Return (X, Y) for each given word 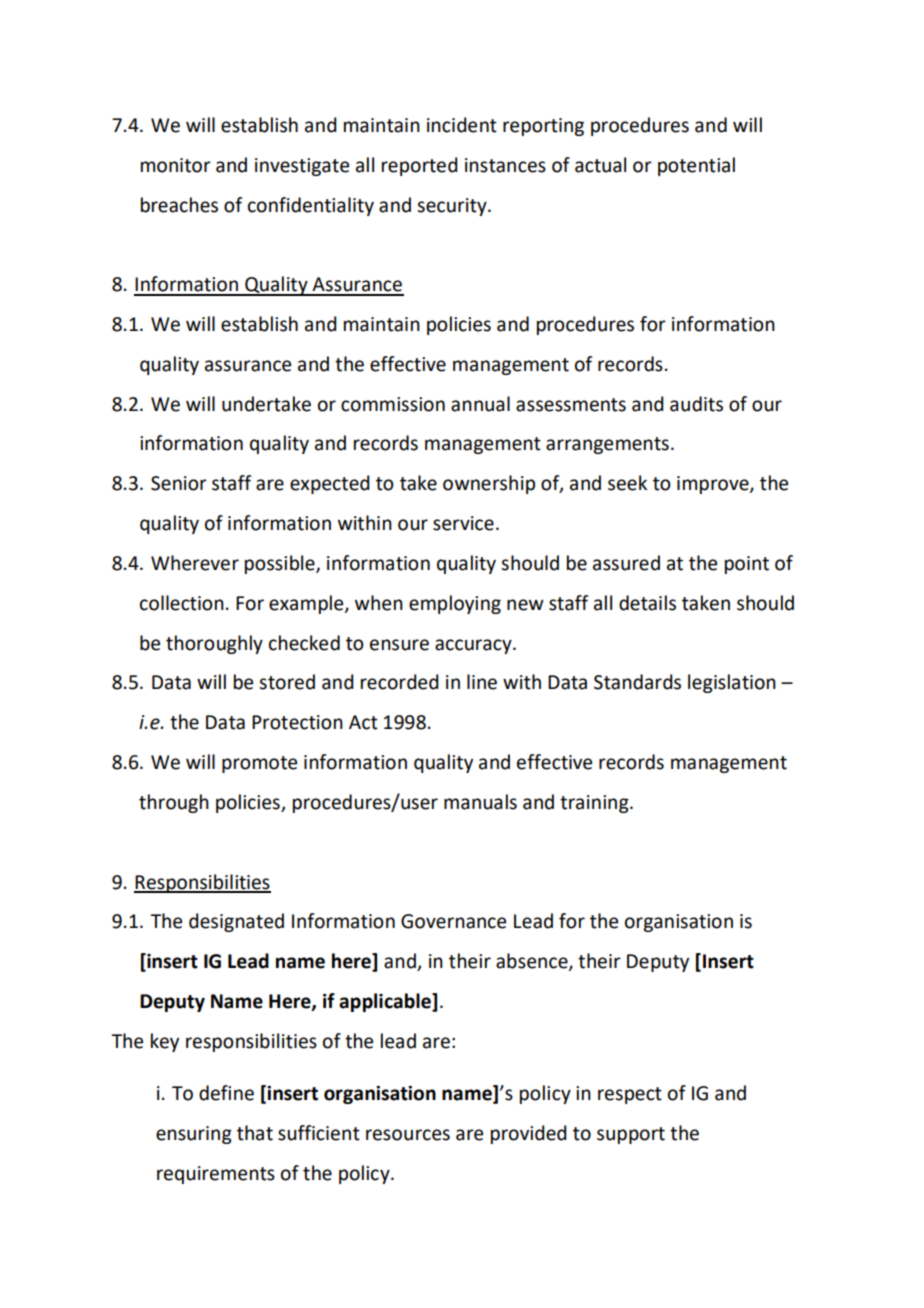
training (595, 804)
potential (696, 166)
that (255, 1133)
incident (462, 125)
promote (259, 764)
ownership (489, 484)
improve (714, 485)
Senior (179, 483)
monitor (176, 165)
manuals (480, 802)
